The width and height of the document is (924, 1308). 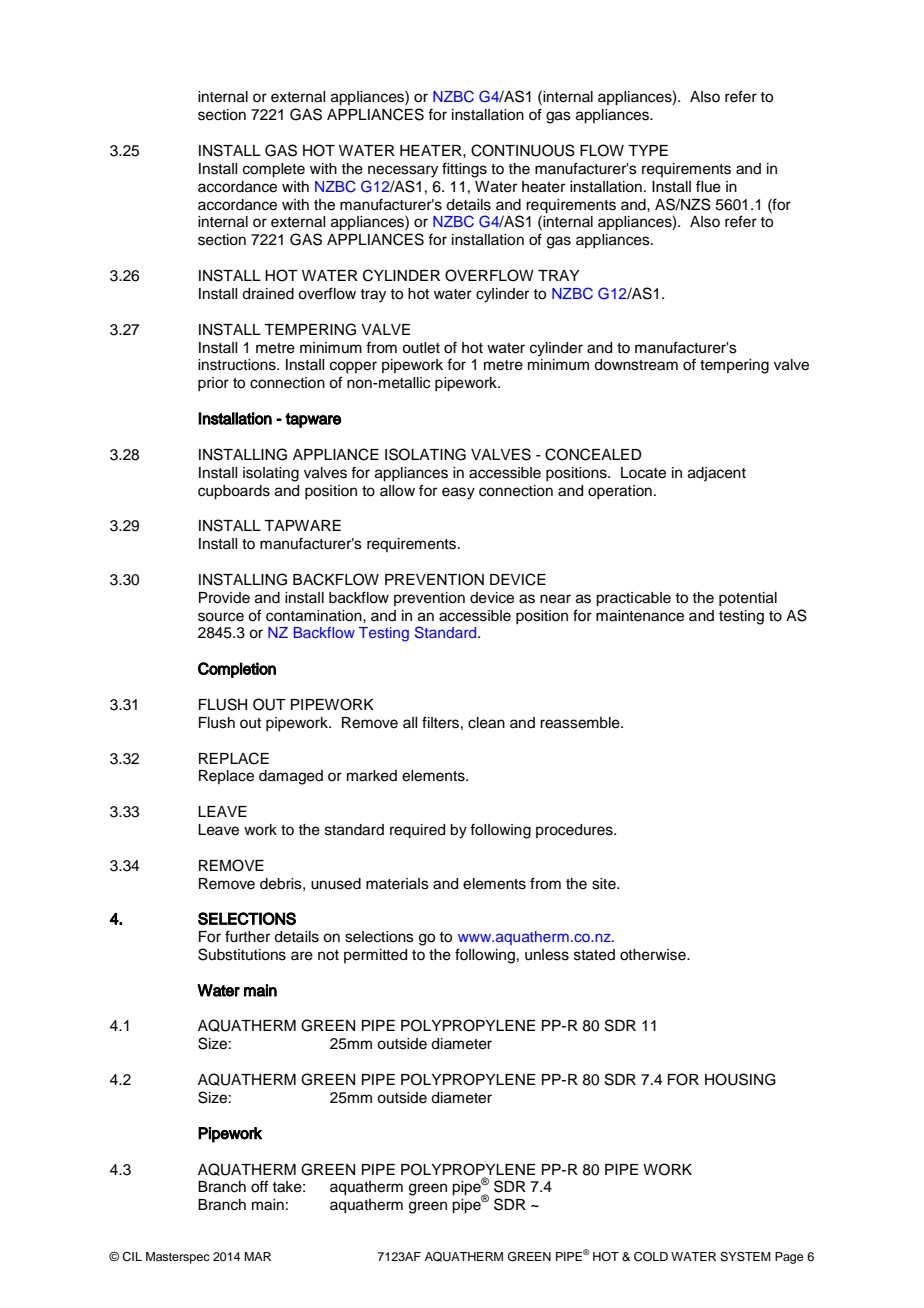 What do you see at coordinates (575, 831) in the document?
I see `procedures` at bounding box center [575, 831].
